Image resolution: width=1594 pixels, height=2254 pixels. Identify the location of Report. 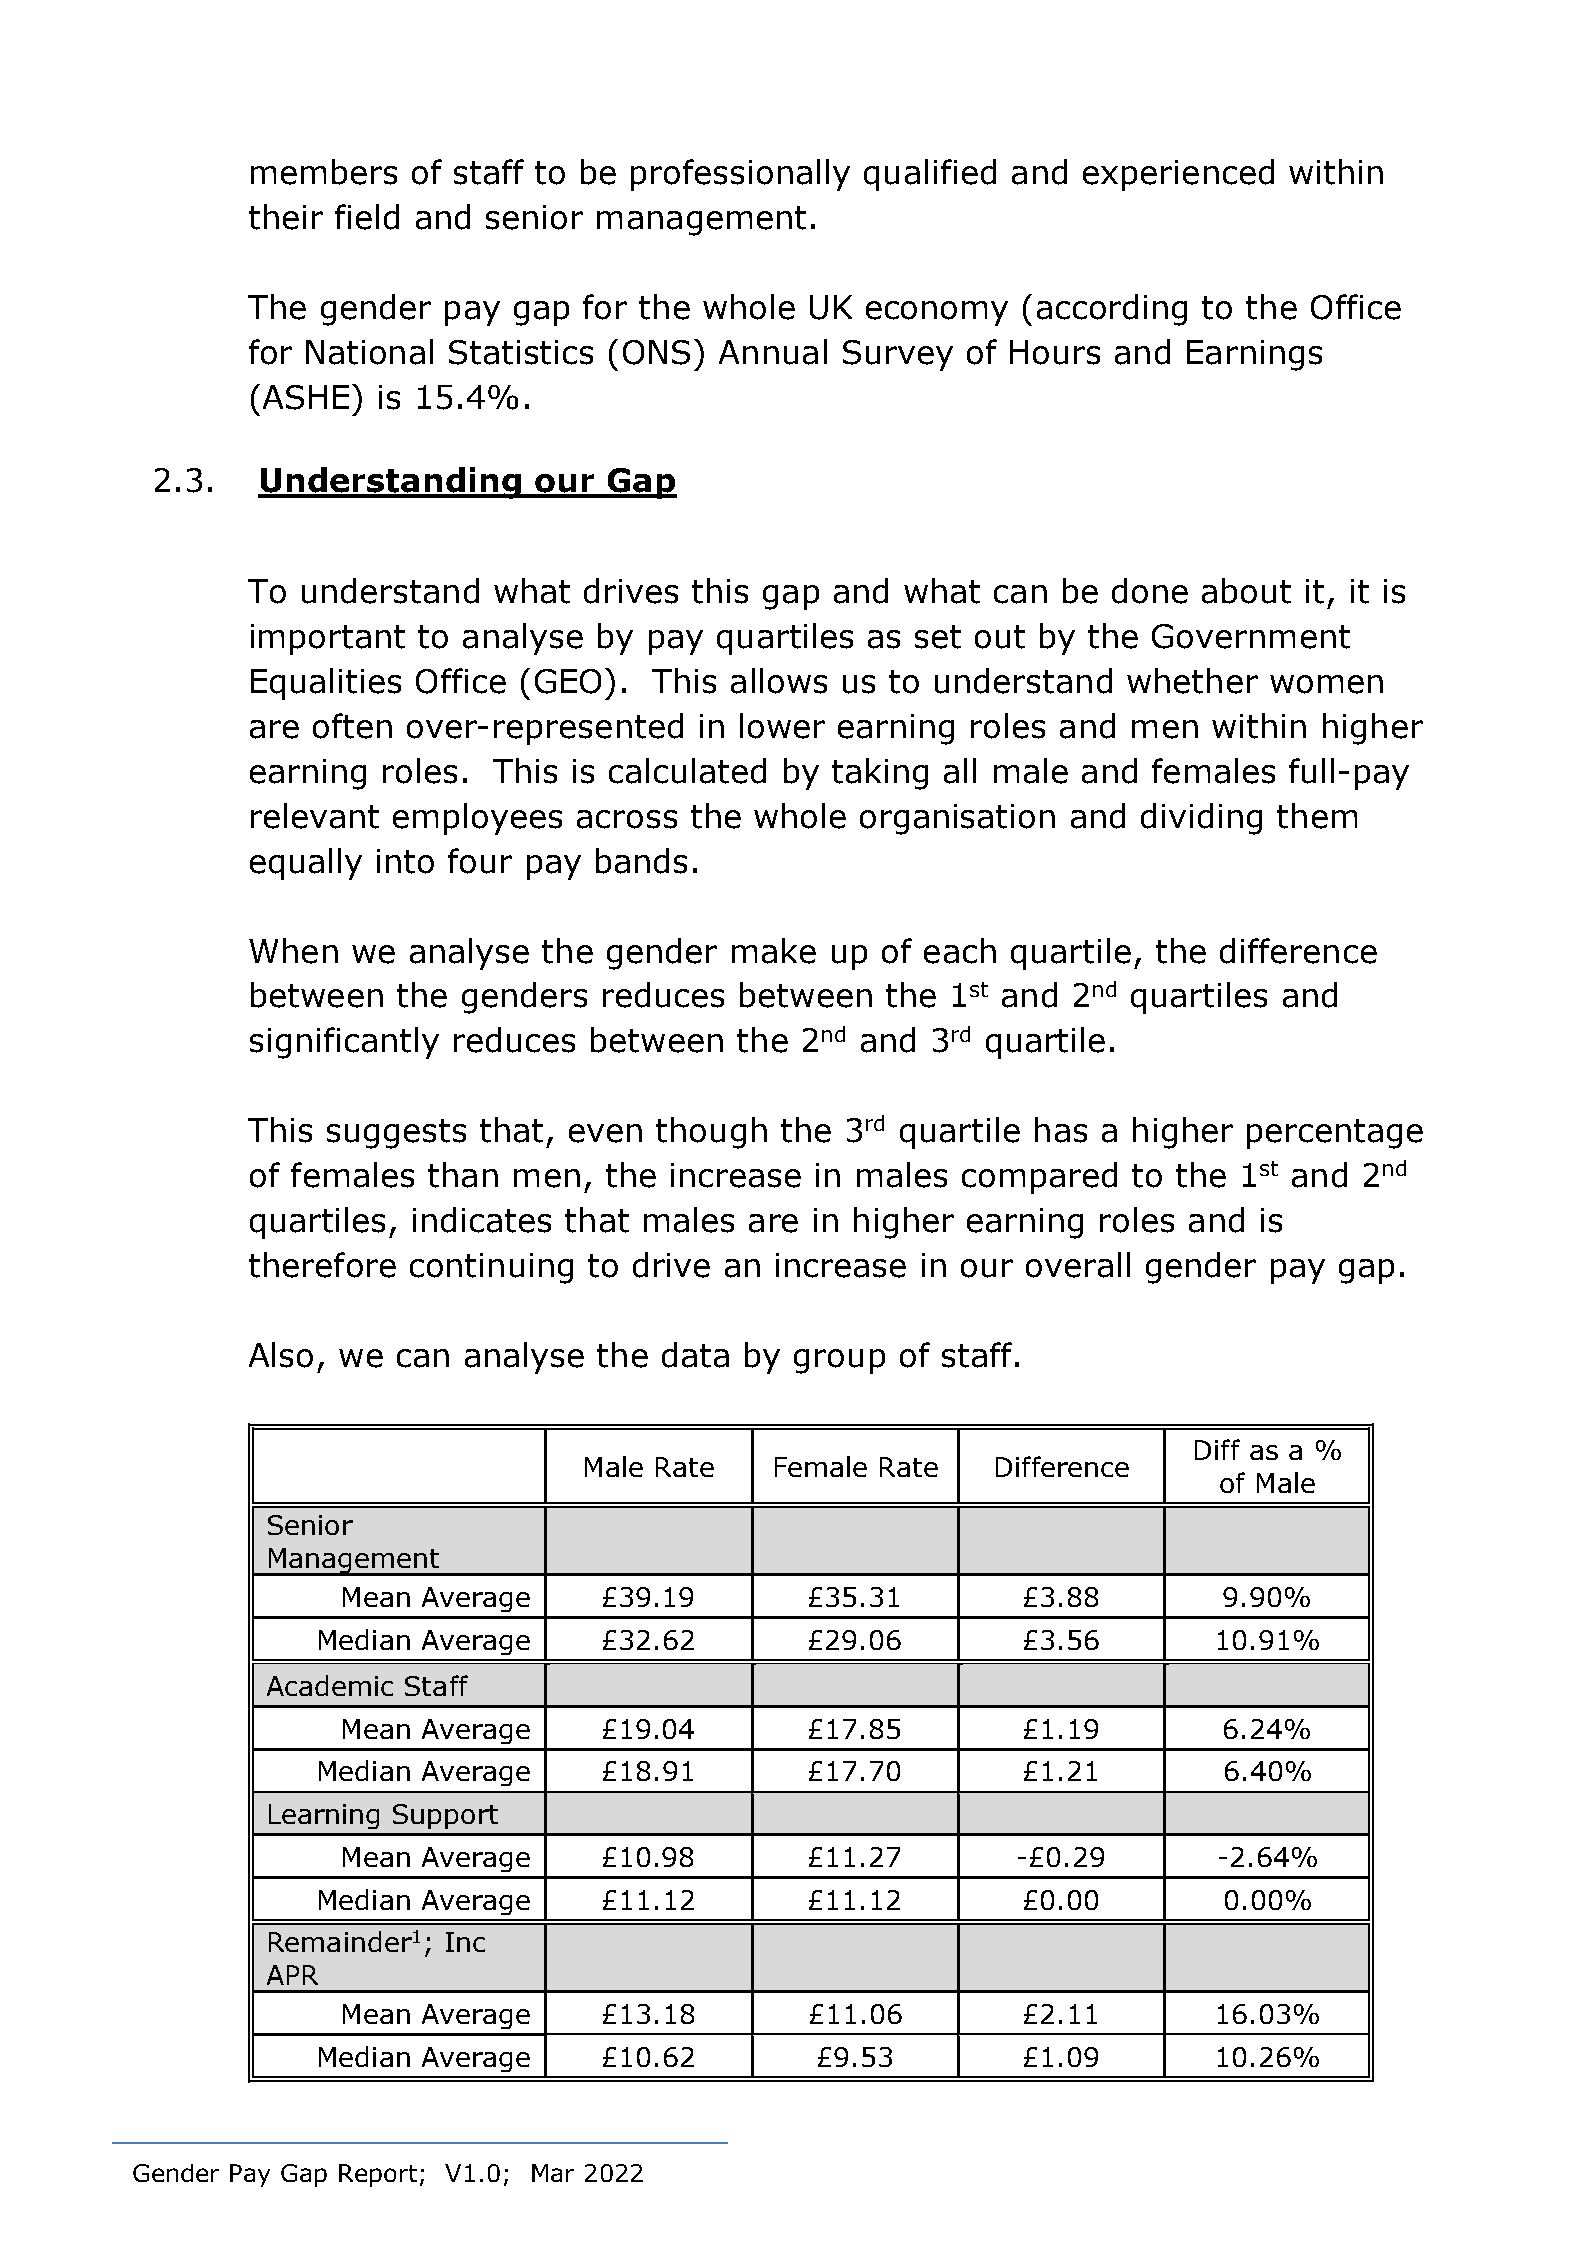
(378, 2175).
